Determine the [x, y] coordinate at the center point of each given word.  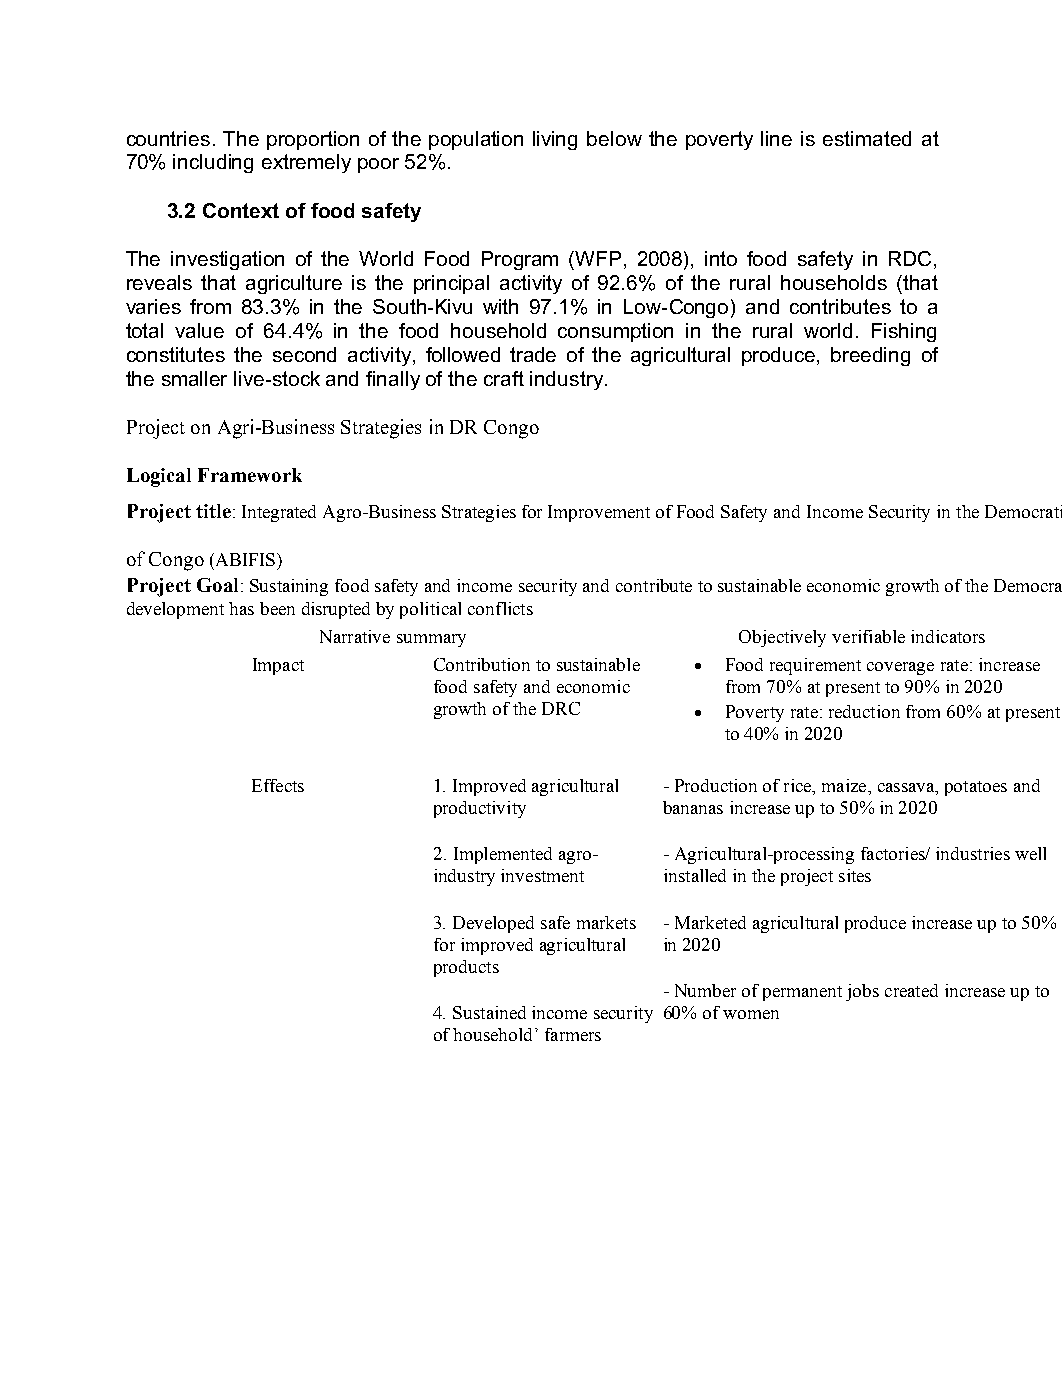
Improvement [599, 513]
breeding [870, 356]
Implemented [503, 855]
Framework [250, 475]
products [466, 968]
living [555, 140]
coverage [900, 668]
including [213, 163]
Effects [278, 785]
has [241, 608]
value [199, 330]
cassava [907, 789]
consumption [615, 332]
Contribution [482, 664]
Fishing [904, 332]
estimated [867, 138]
